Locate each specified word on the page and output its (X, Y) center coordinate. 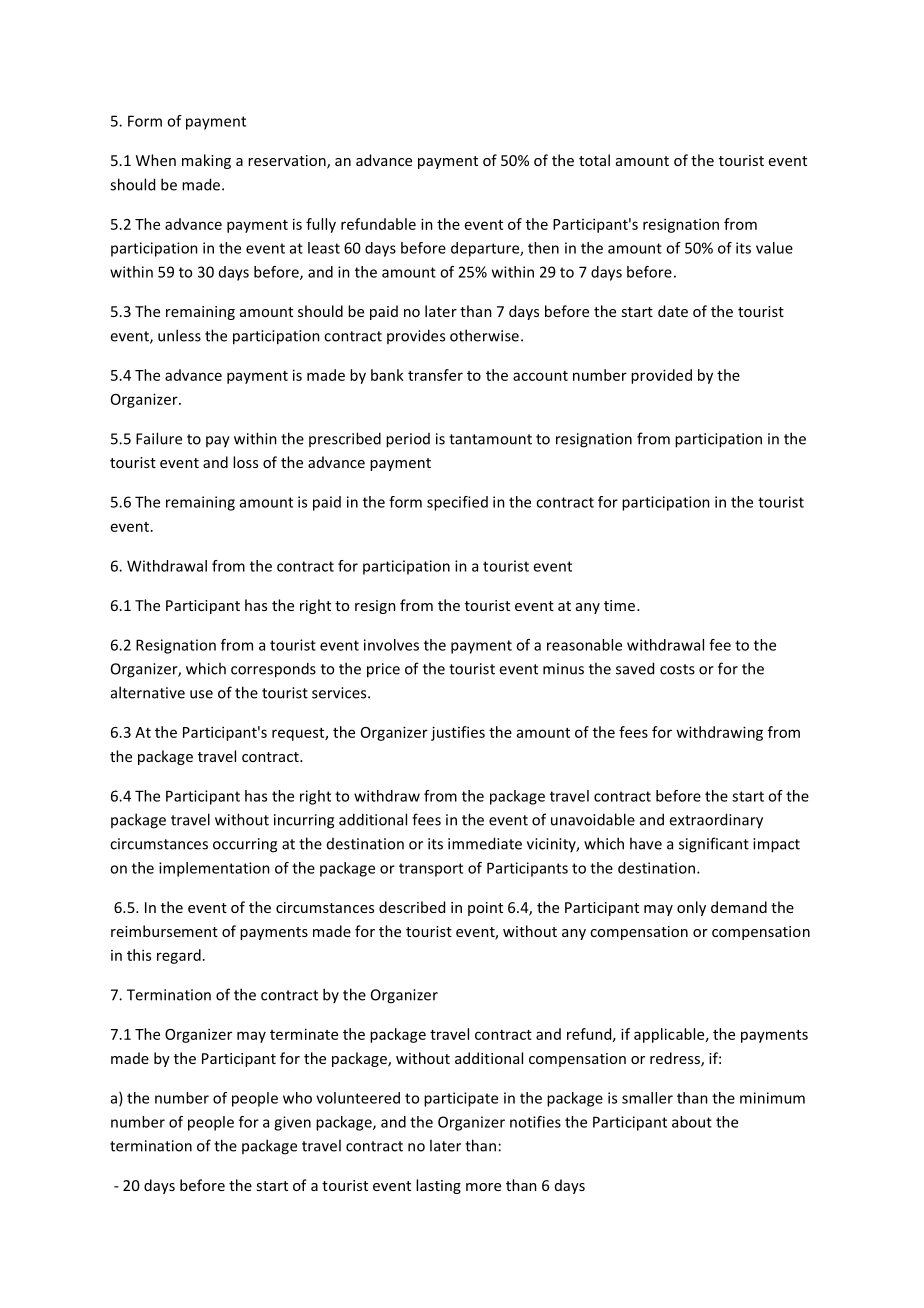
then (543, 248)
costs (677, 669)
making (206, 161)
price (383, 670)
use (201, 694)
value (774, 248)
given (292, 1123)
